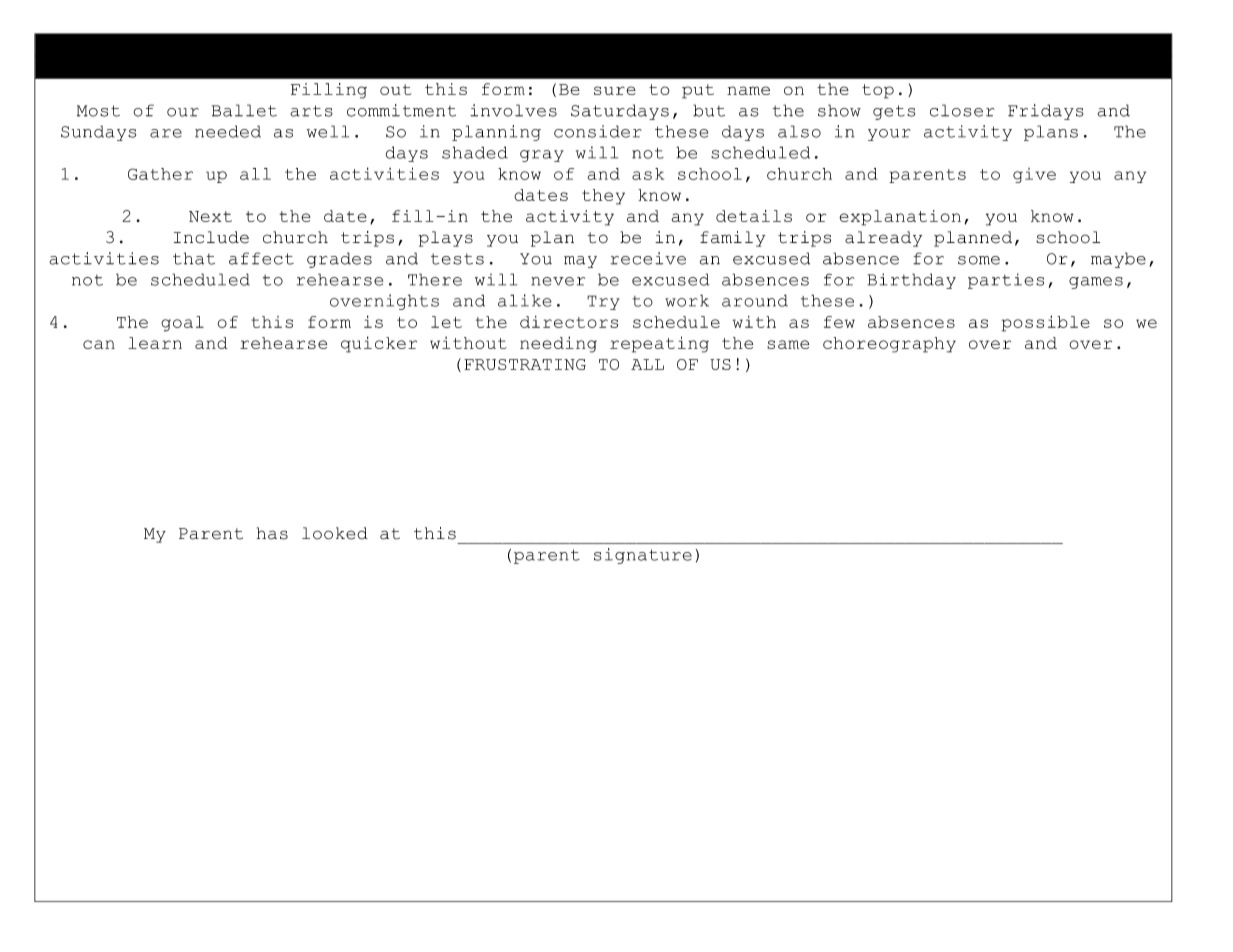 The height and width of the image is (952, 1233). What do you see at coordinates (569, 322) in the image?
I see `directors` at bounding box center [569, 322].
